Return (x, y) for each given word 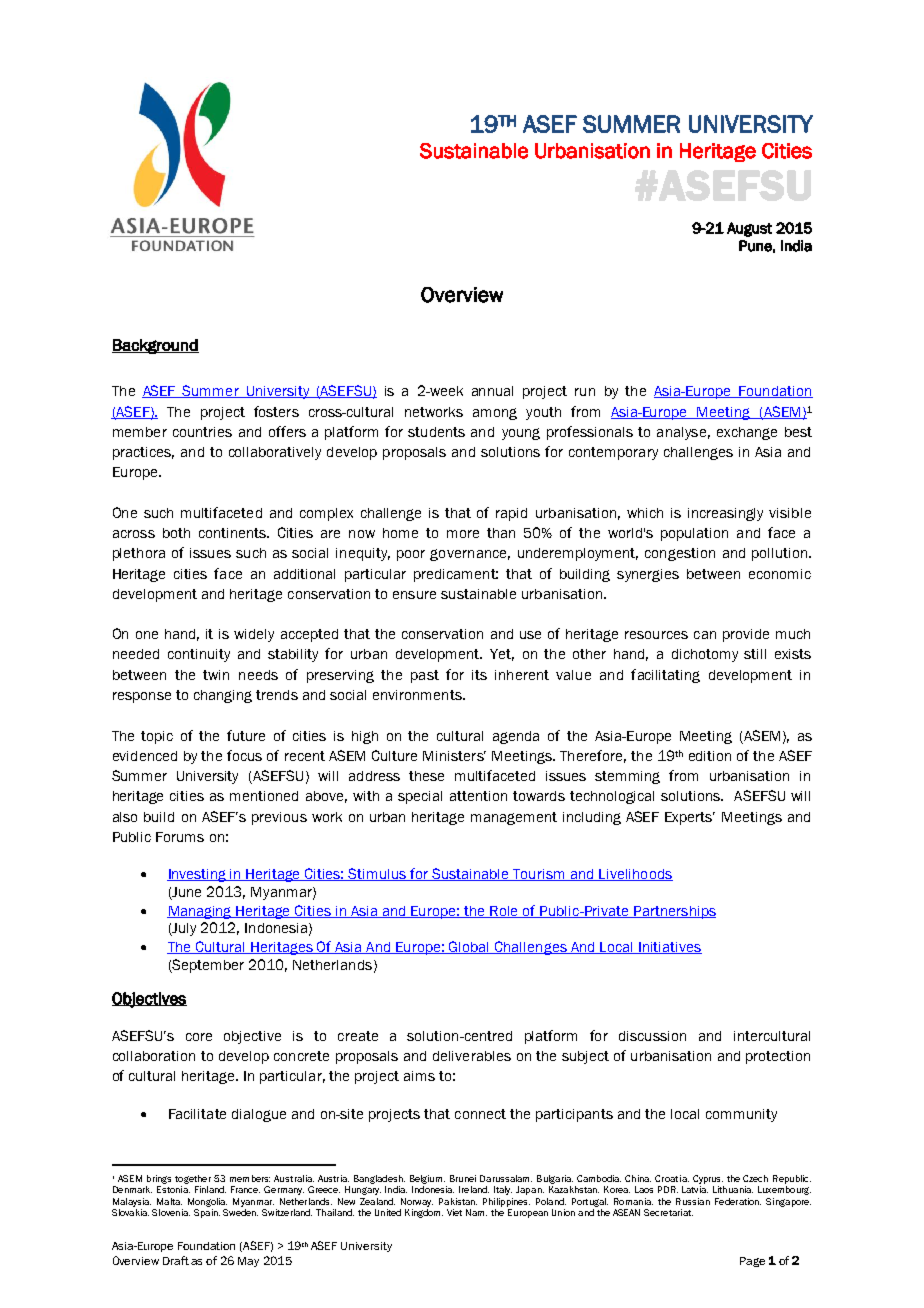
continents (234, 533)
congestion (680, 554)
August (749, 229)
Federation (738, 1201)
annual (492, 391)
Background (155, 346)
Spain (207, 1213)
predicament (456, 575)
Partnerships (674, 912)
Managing (201, 912)
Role (505, 912)
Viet (454, 1212)
